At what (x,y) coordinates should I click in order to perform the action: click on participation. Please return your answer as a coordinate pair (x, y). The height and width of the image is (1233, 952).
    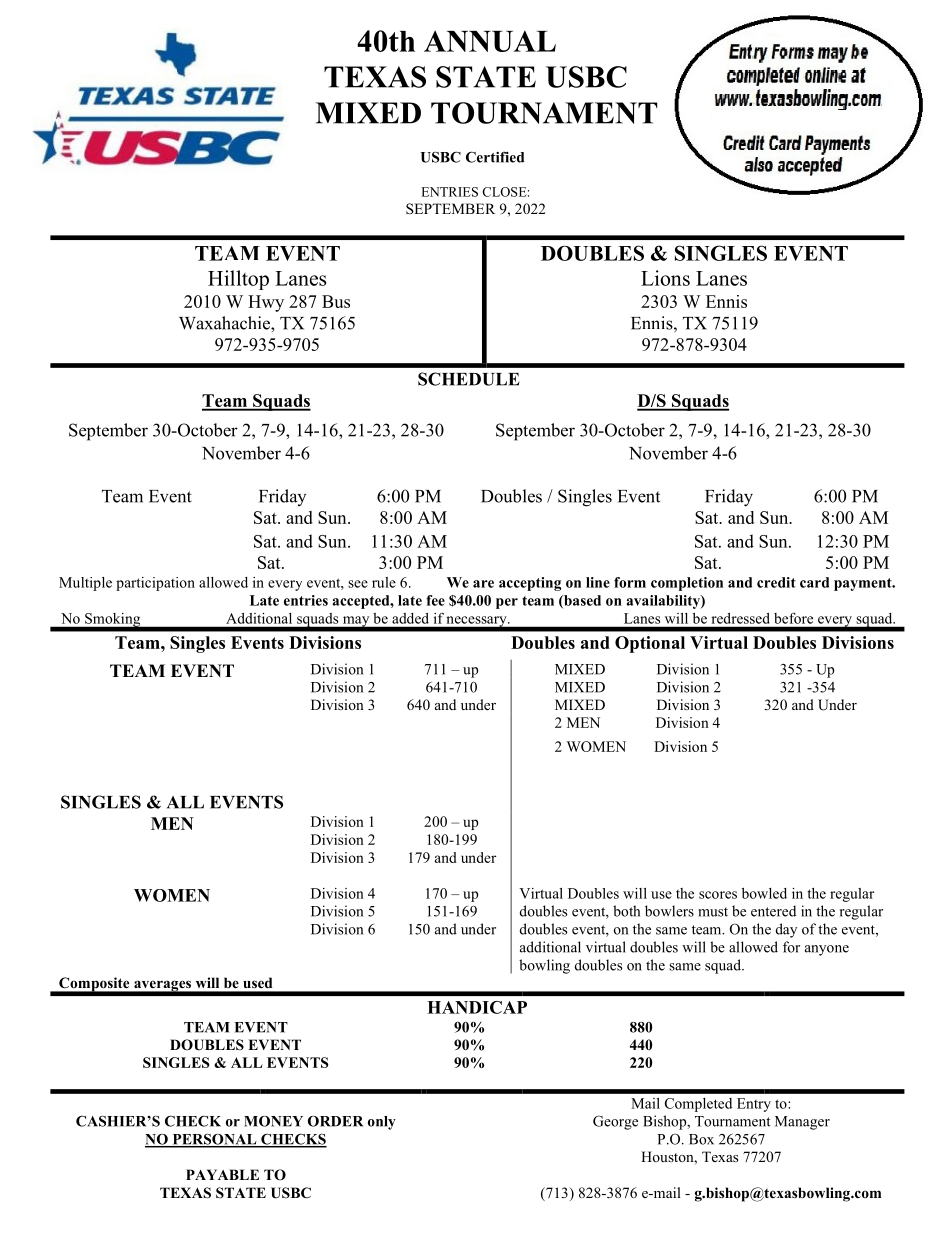
    Looking at the image, I should click on (155, 584).
